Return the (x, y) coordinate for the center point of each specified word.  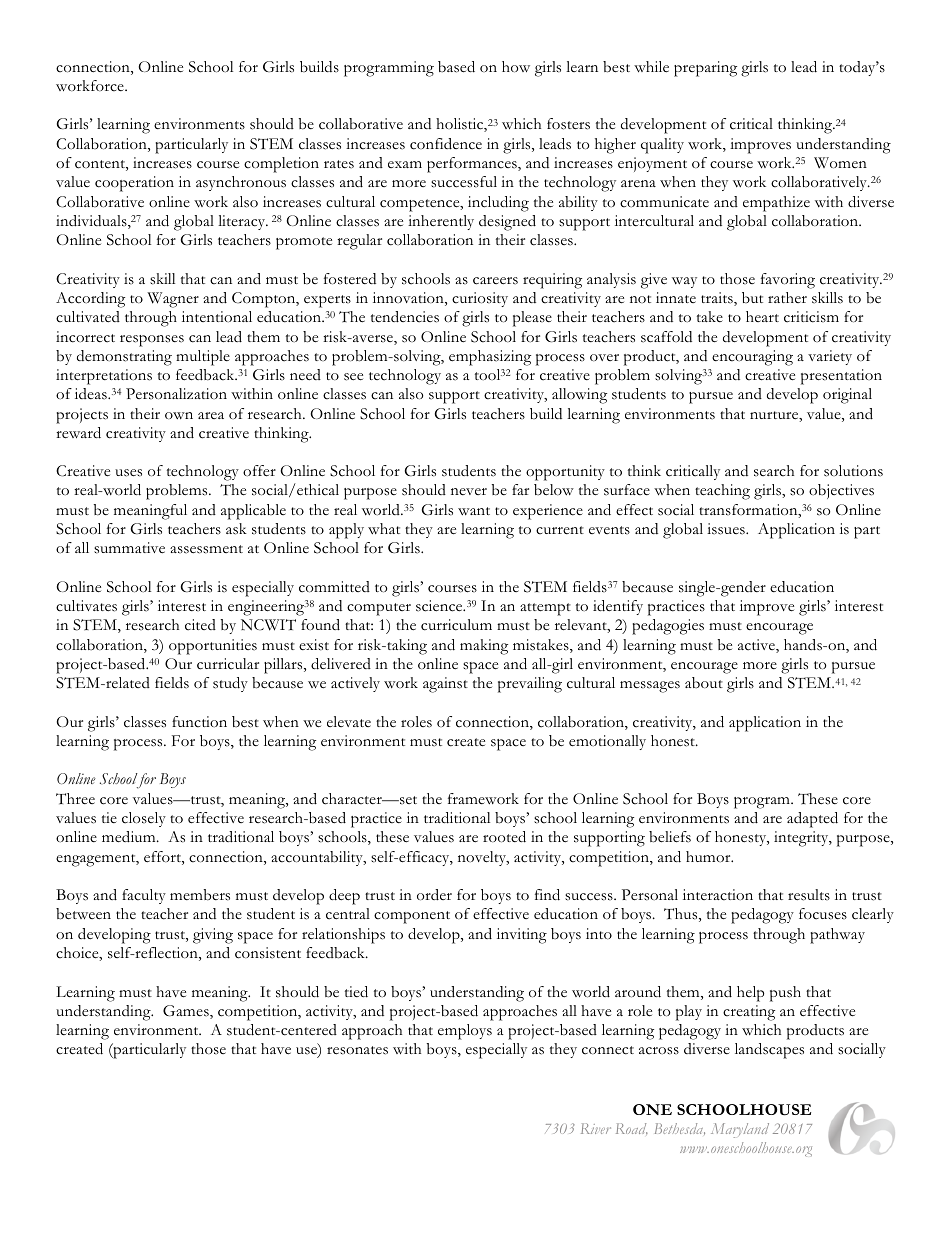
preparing (705, 69)
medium (130, 837)
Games (187, 1012)
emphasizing (490, 358)
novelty (483, 858)
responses (152, 341)
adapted (812, 820)
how (516, 67)
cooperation (134, 184)
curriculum (456, 625)
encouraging (752, 358)
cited (200, 625)
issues (727, 529)
